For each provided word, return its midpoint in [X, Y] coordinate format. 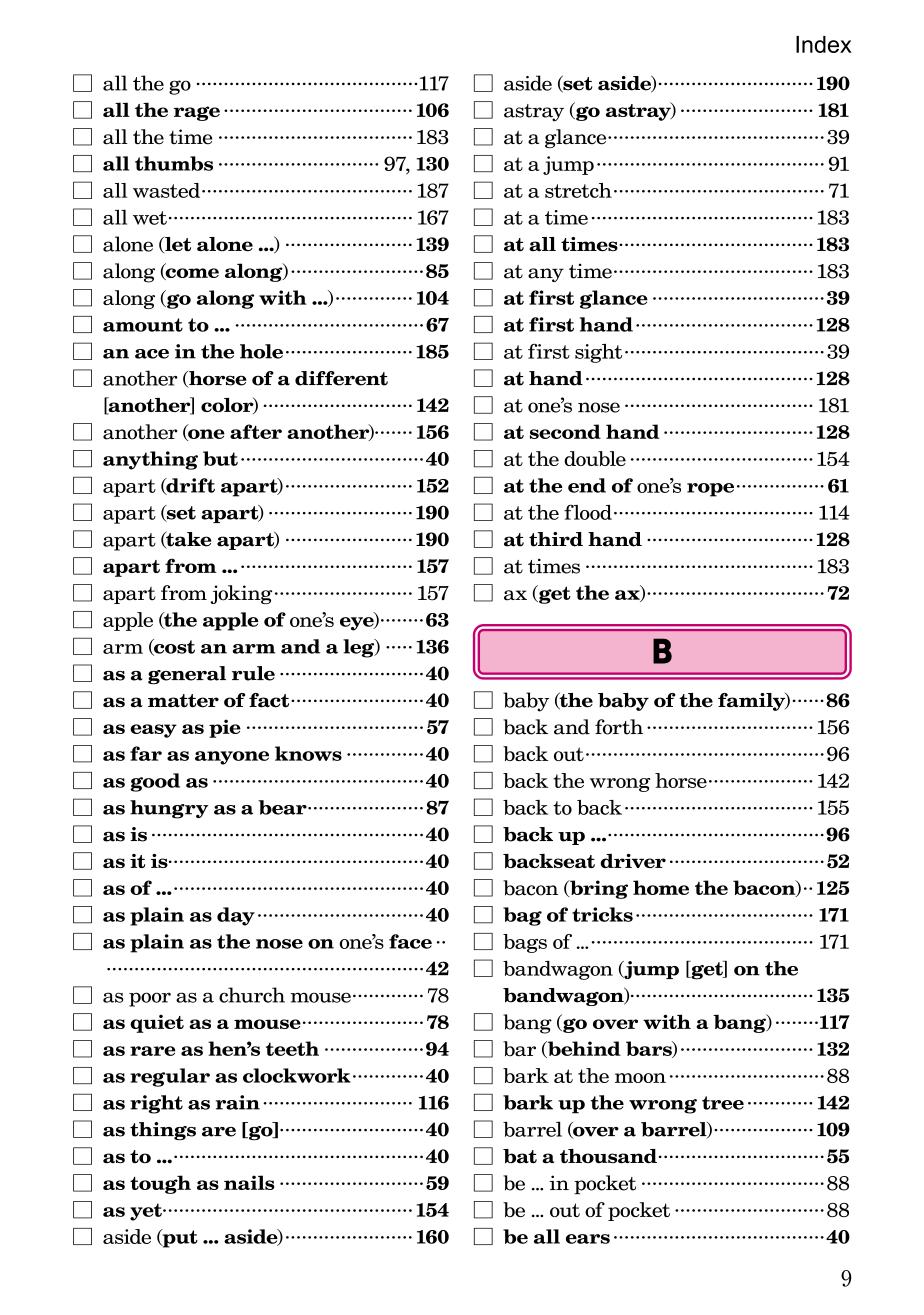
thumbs [174, 163]
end [587, 485]
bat [520, 1156]
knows [308, 753]
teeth [292, 1048]
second [565, 431]
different [341, 378]
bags [525, 943]
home [661, 887]
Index [824, 44]
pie [225, 728]
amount [143, 325]
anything [150, 460]
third [556, 539]
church [252, 995]
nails [249, 1182]
